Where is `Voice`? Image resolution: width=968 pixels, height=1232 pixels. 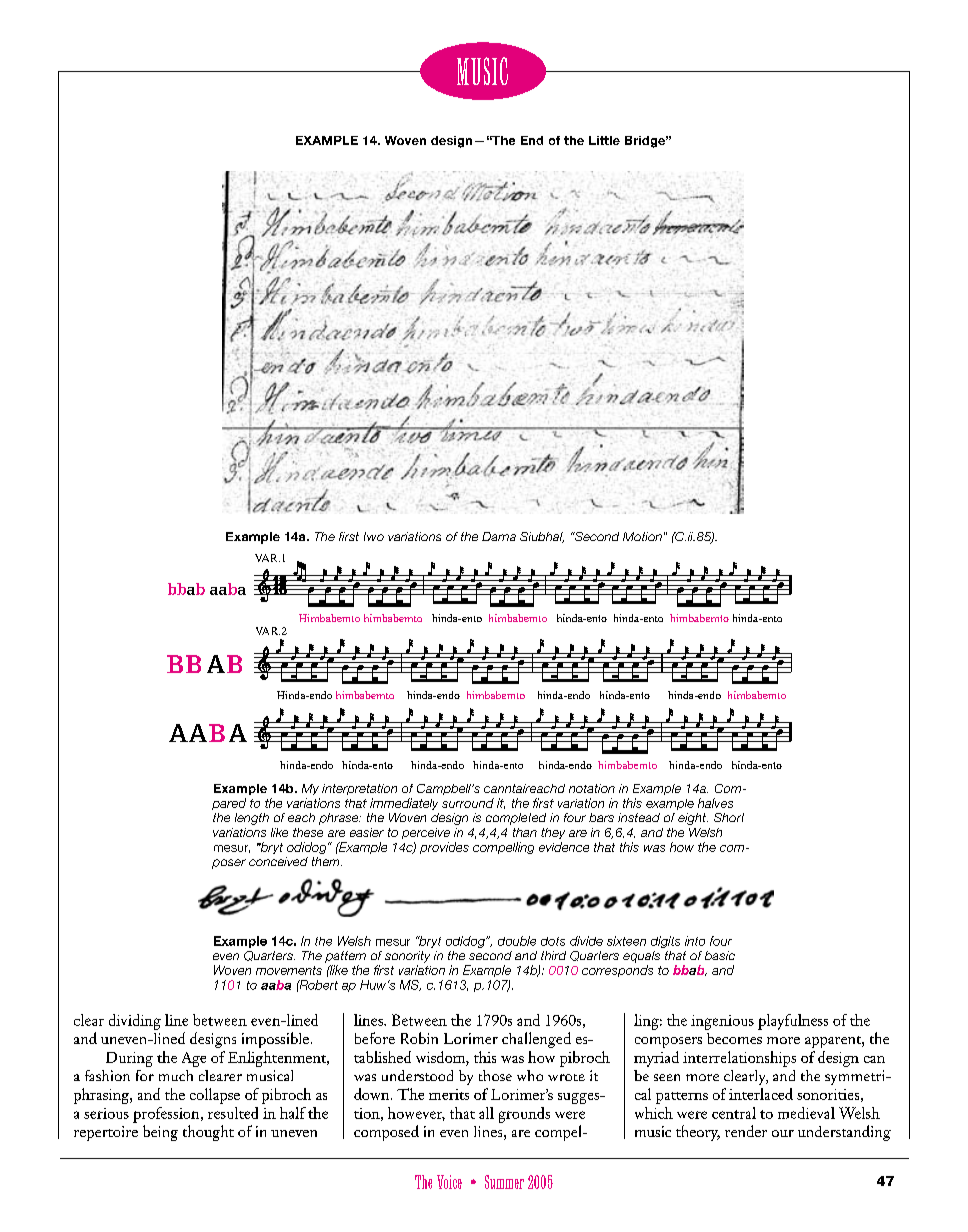
Voice is located at coordinates (449, 1182).
